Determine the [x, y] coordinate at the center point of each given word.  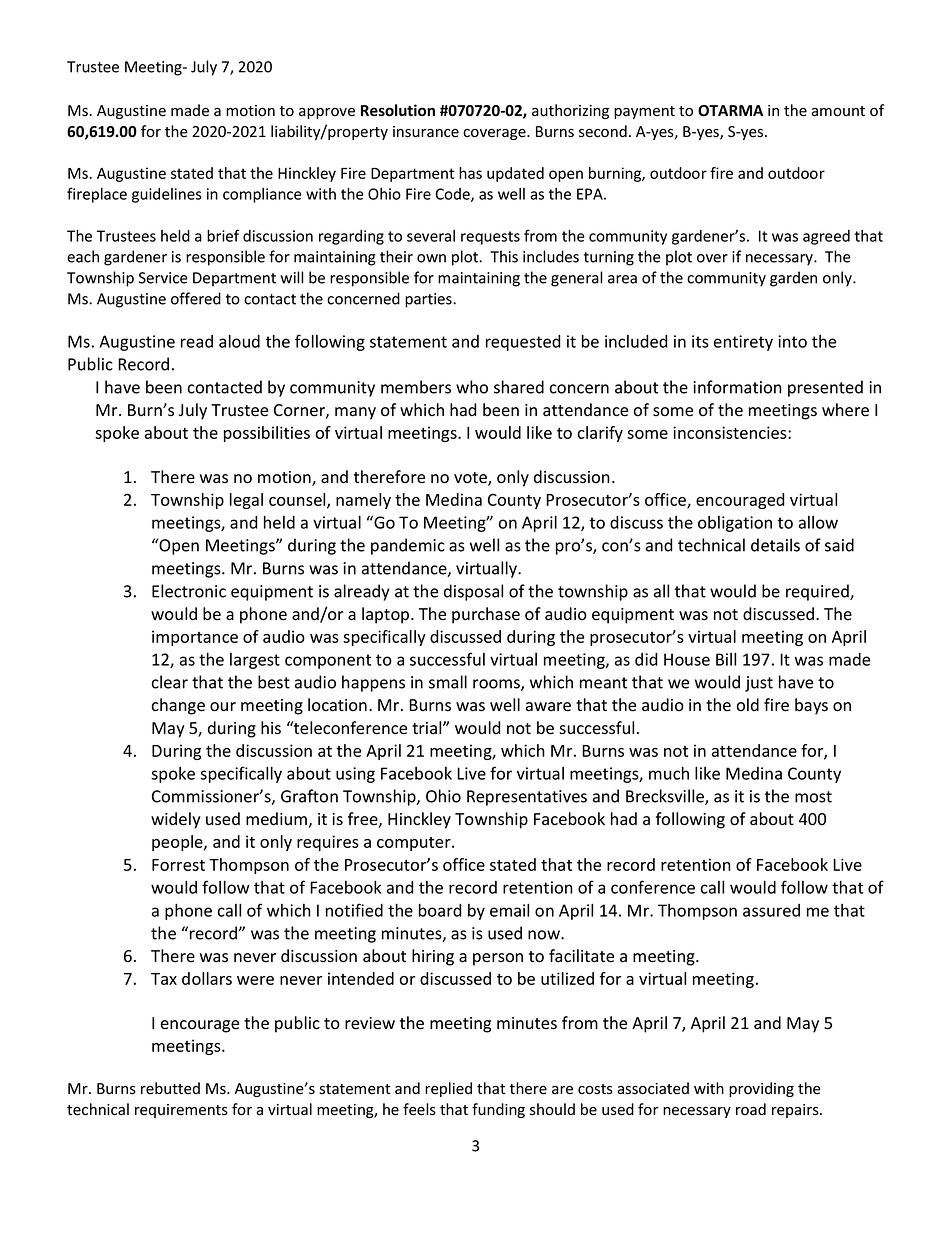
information [737, 387]
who [472, 387]
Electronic [189, 591]
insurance [426, 132]
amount [838, 111]
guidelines [167, 195]
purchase [486, 615]
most [813, 797]
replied [448, 1089]
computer [415, 844]
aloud [239, 341]
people [178, 843]
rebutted [170, 1088]
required [818, 592]
